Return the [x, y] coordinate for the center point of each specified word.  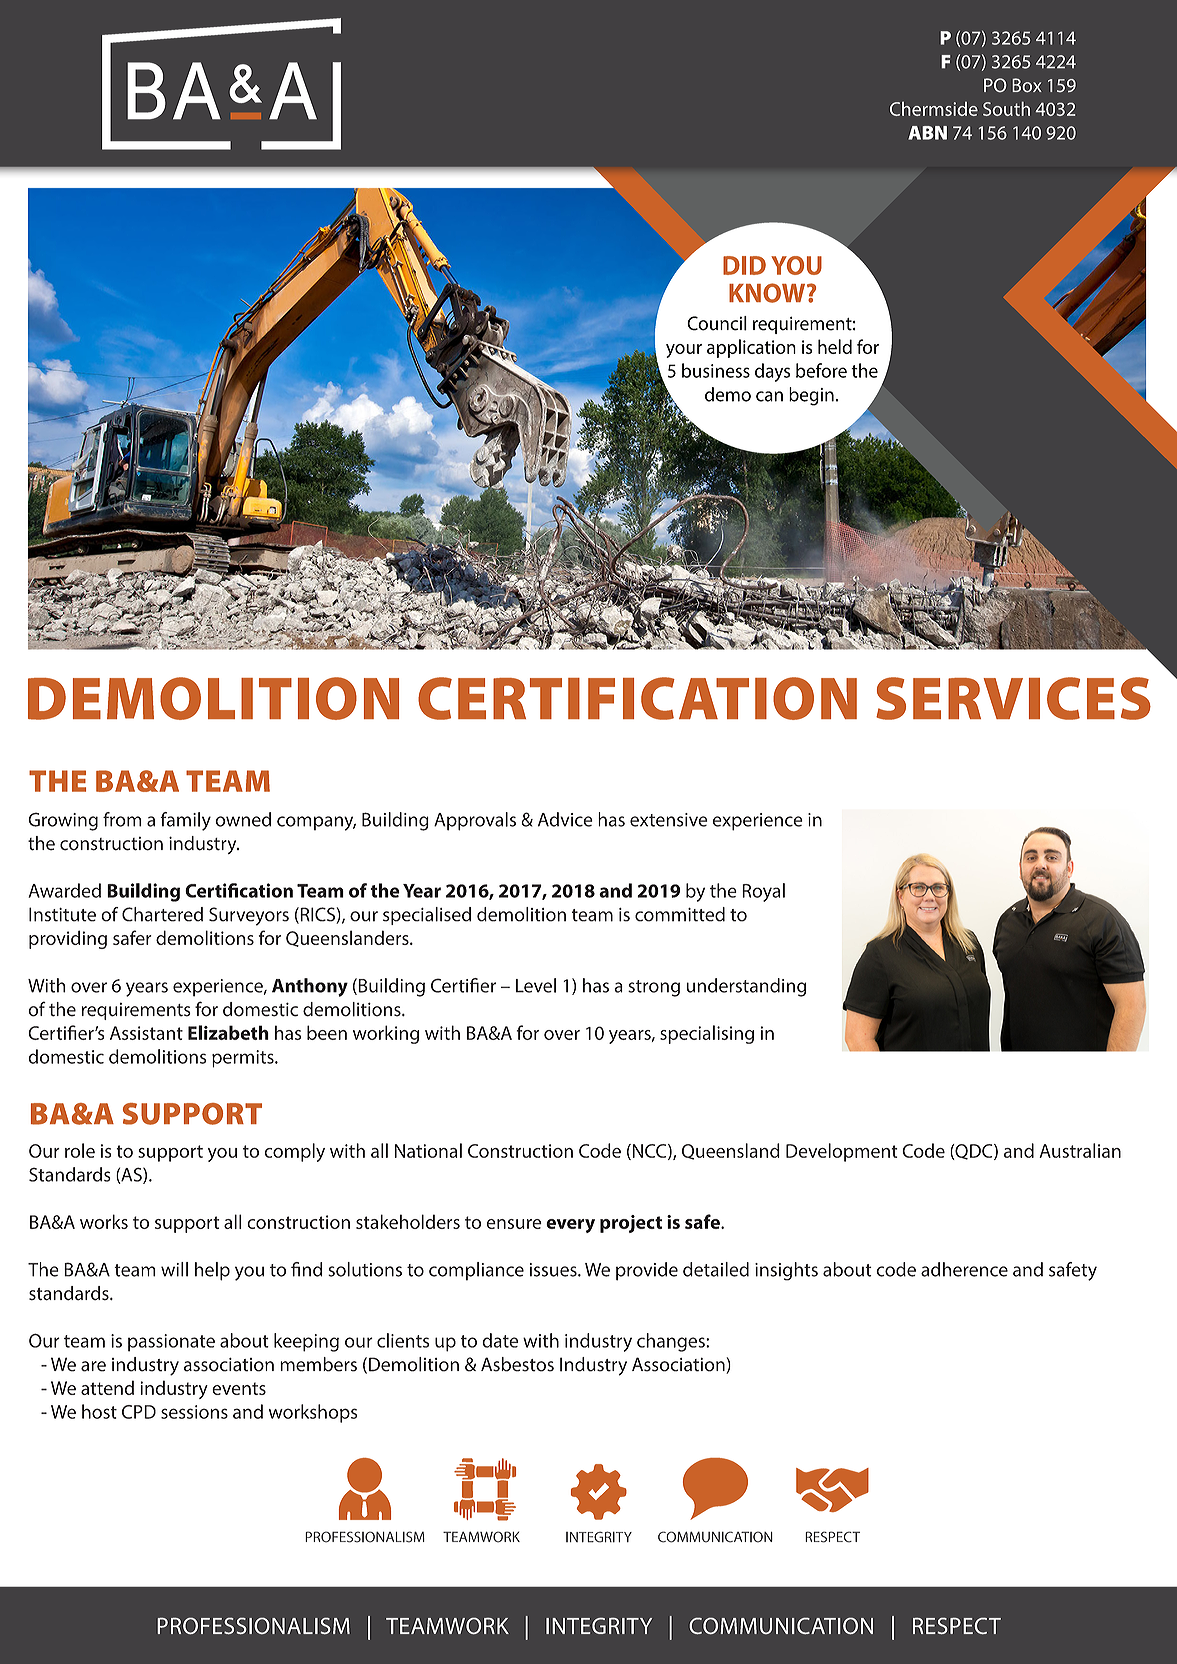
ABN [927, 133]
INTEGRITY [599, 1626]
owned [243, 819]
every [570, 1226]
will [174, 1269]
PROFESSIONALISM [253, 1626]
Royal [763, 892]
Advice [565, 819]
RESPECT [957, 1626]
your [684, 351]
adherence [964, 1269]
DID [744, 265]
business [716, 370]
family [185, 821]
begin [811, 396]
